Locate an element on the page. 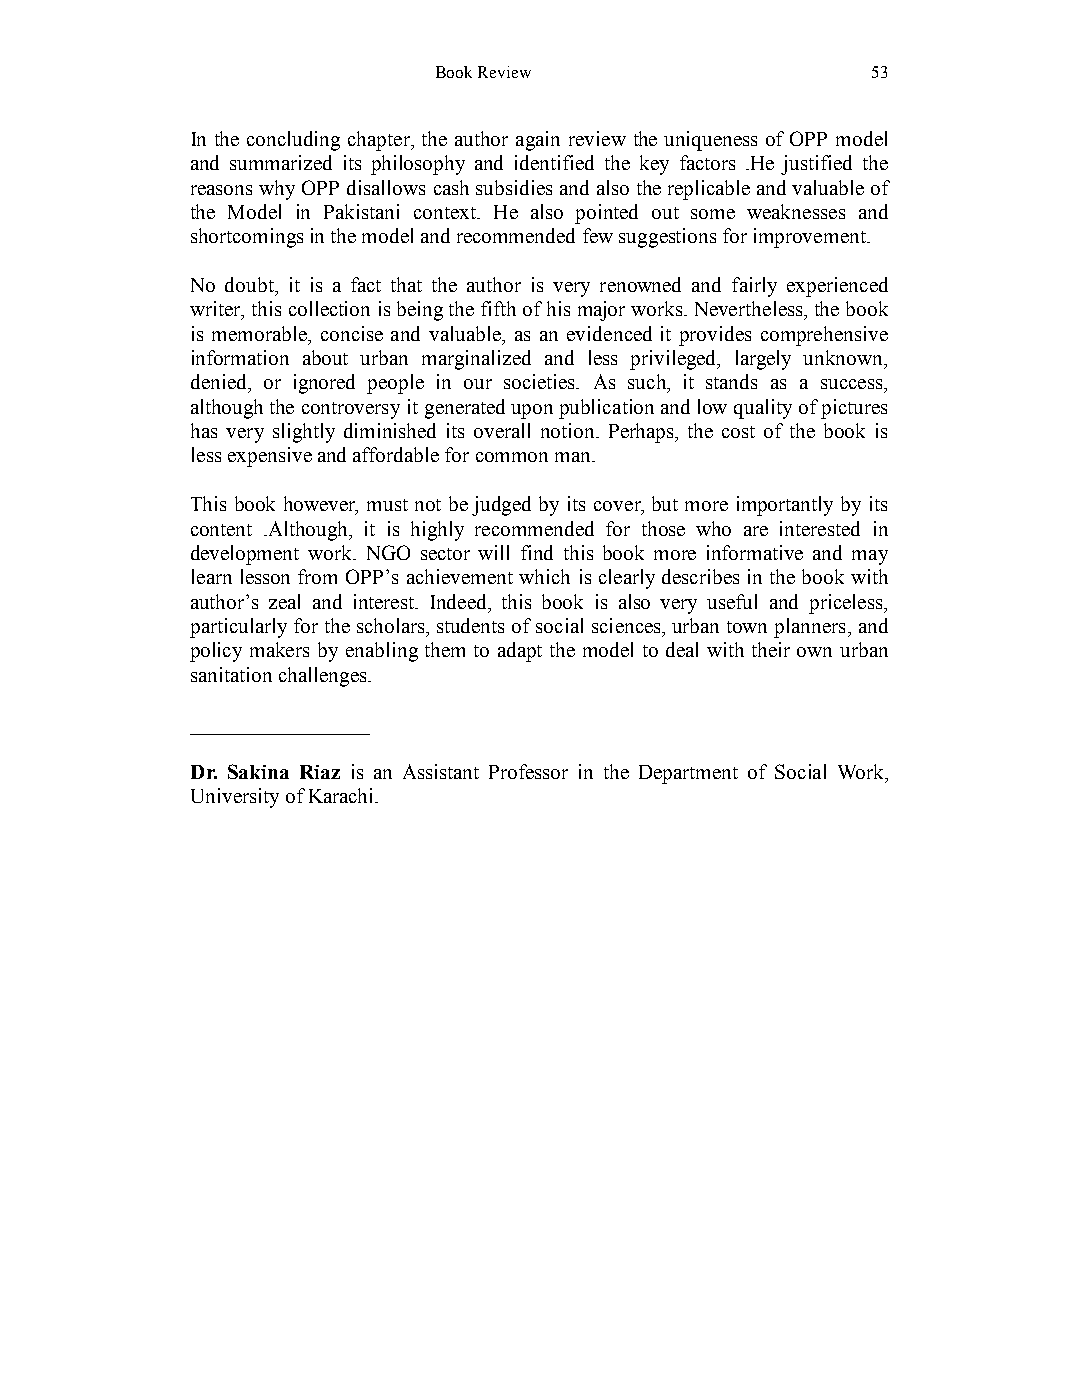 The width and height of the page is (1079, 1397). justified is located at coordinates (816, 165).
